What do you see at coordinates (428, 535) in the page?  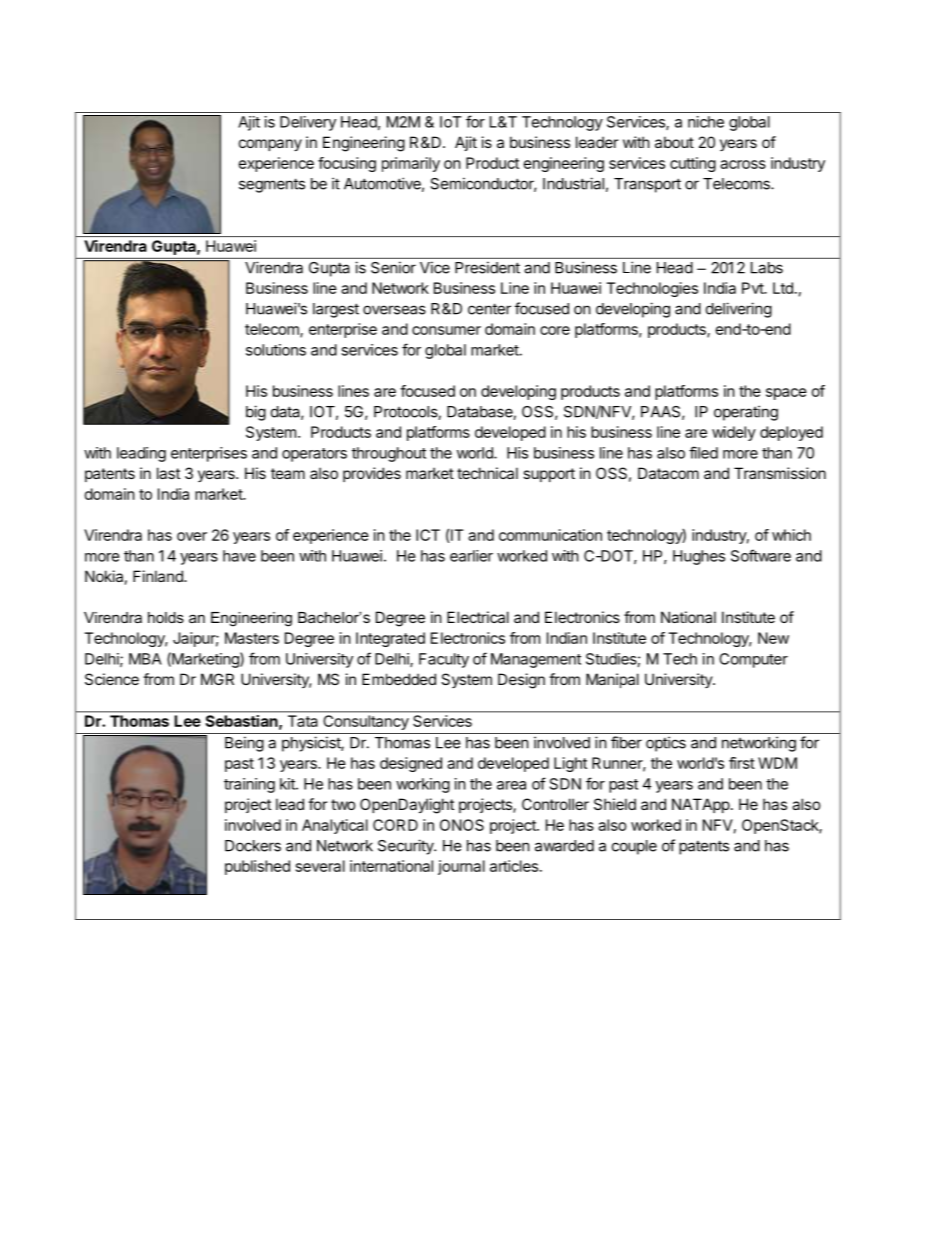 I see `ICT` at bounding box center [428, 535].
